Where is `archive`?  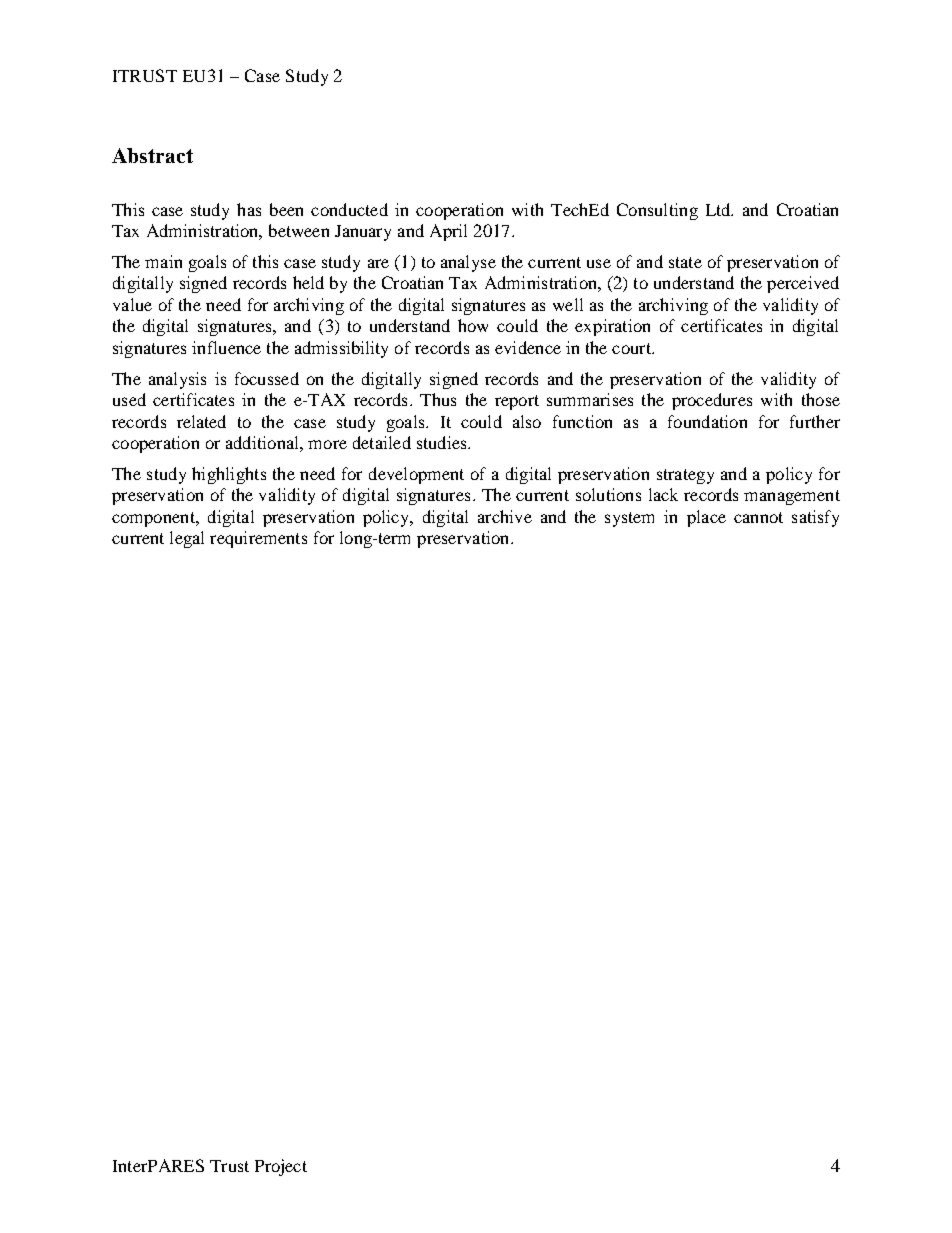 archive is located at coordinates (505, 516).
